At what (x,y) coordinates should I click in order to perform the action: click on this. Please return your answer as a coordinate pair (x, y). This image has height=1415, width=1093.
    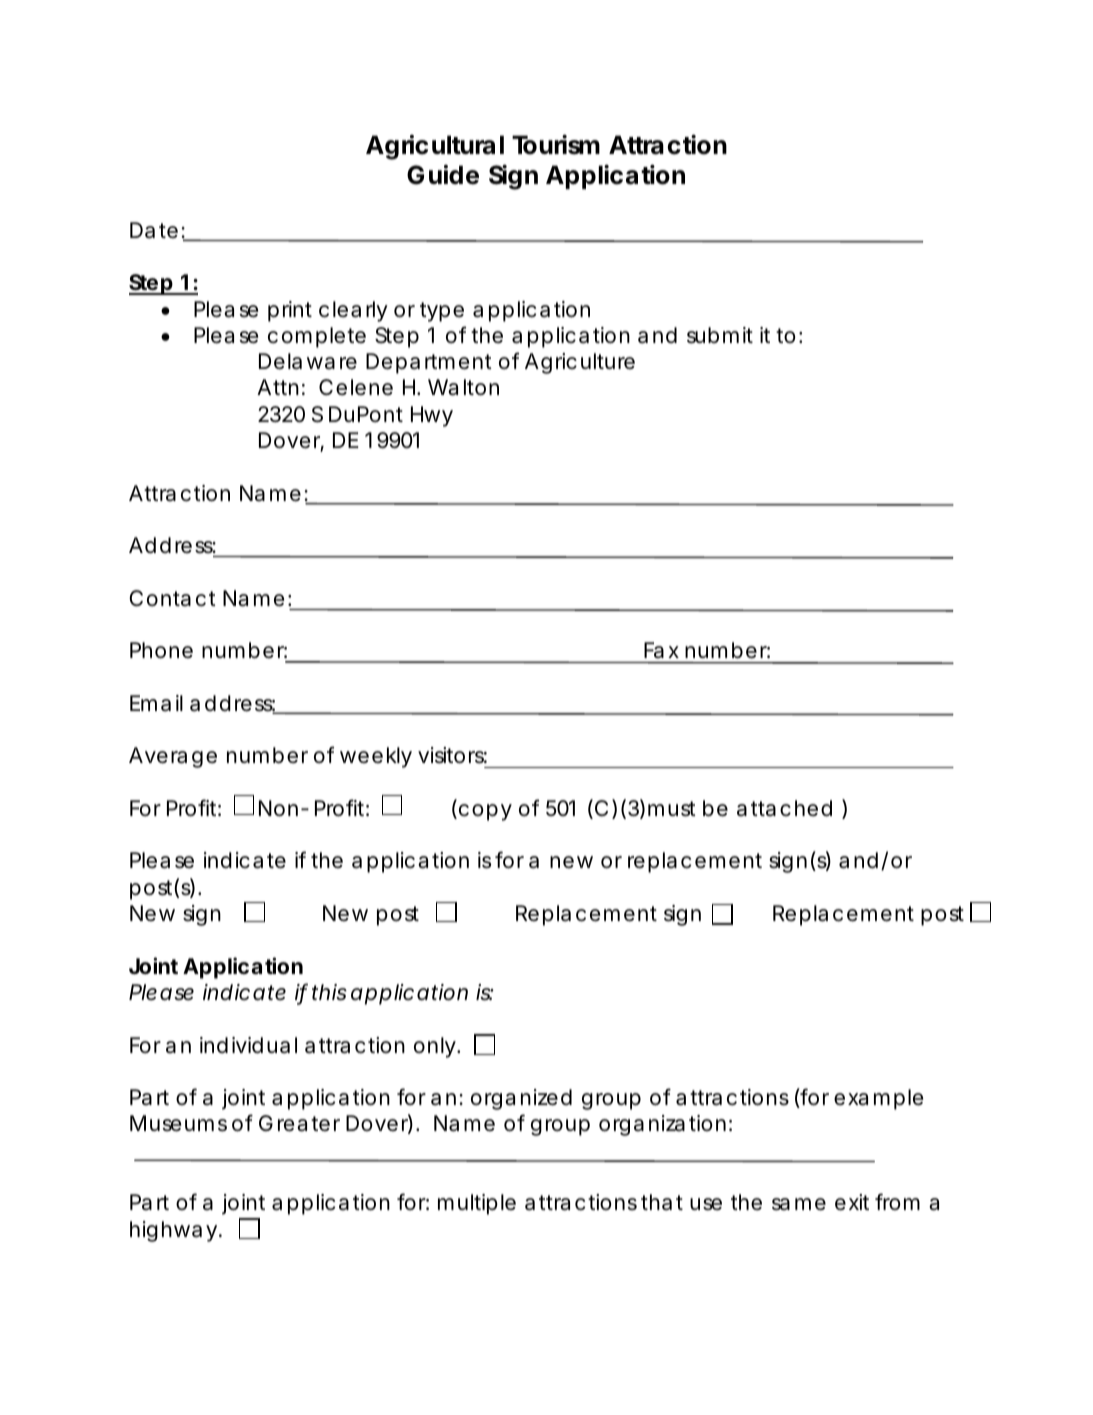
    Looking at the image, I should click on (329, 992).
